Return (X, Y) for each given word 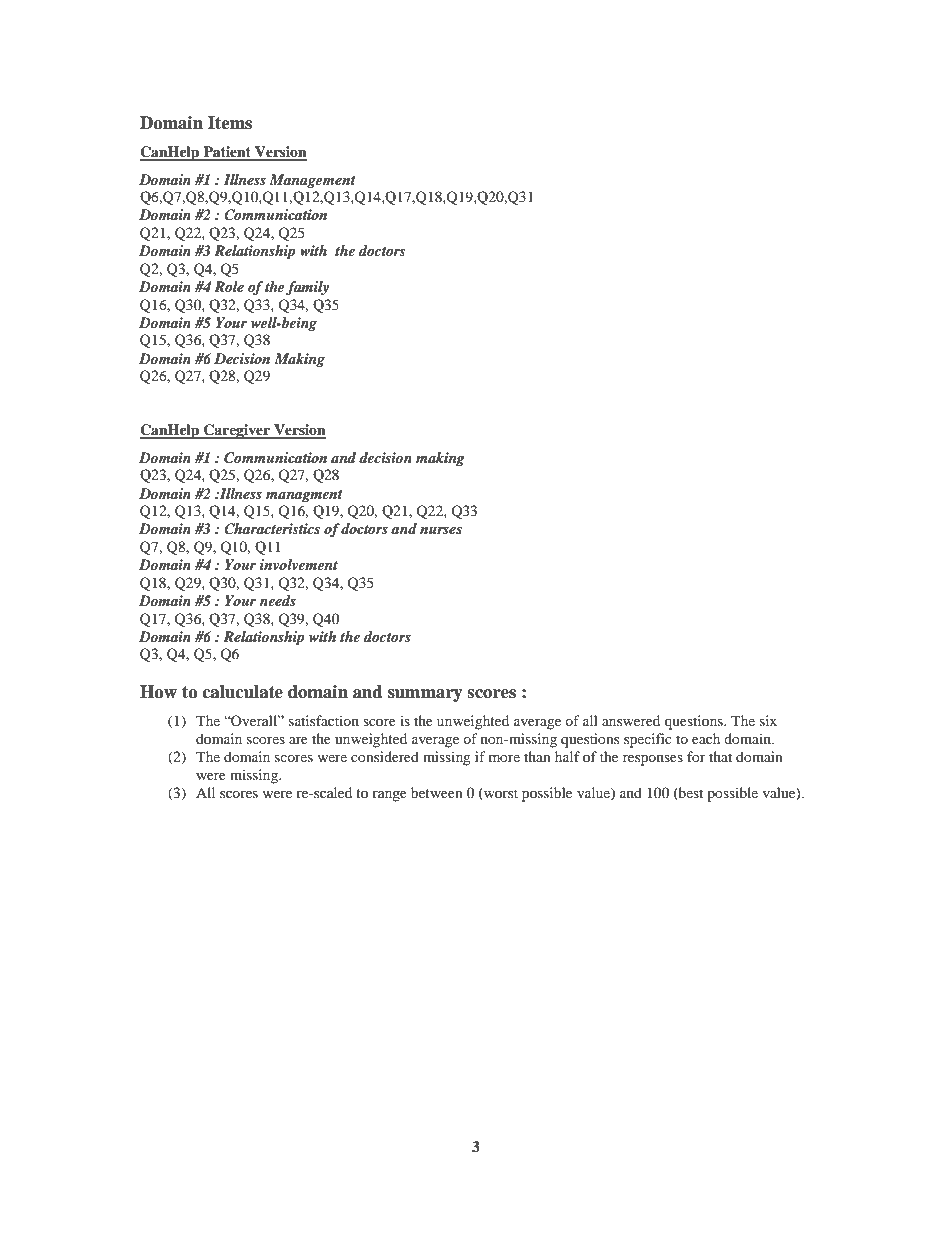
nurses (441, 530)
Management (312, 181)
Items (230, 123)
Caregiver (237, 431)
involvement (299, 564)
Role (229, 286)
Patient (227, 153)
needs (278, 600)
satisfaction (324, 720)
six (768, 720)
